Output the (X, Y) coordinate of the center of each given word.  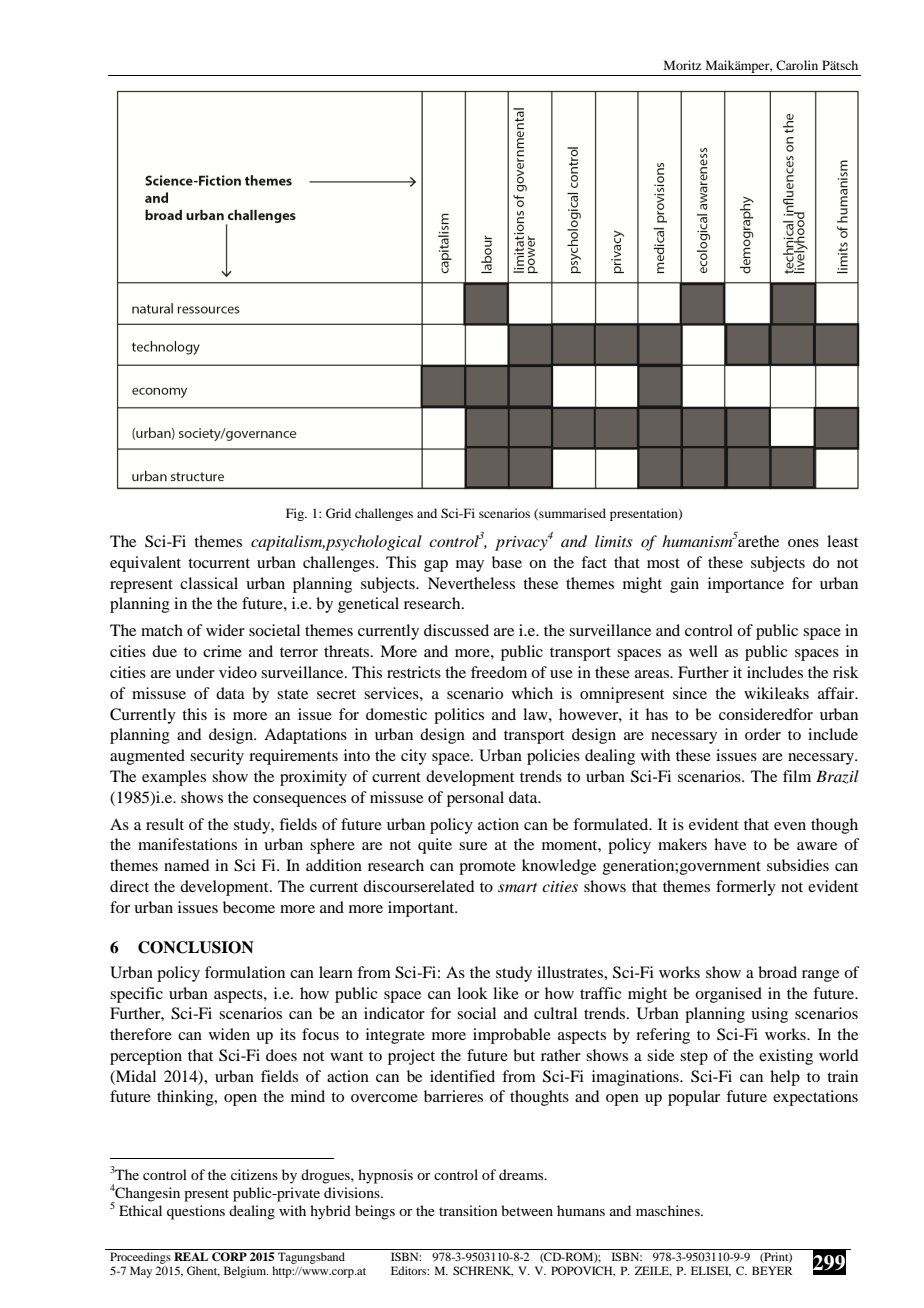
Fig (296, 514)
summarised (571, 514)
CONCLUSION (196, 947)
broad (777, 972)
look (472, 993)
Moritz (682, 65)
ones (803, 543)
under (195, 672)
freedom (499, 672)
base (507, 562)
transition (468, 1210)
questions (196, 1212)
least (842, 541)
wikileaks (776, 693)
